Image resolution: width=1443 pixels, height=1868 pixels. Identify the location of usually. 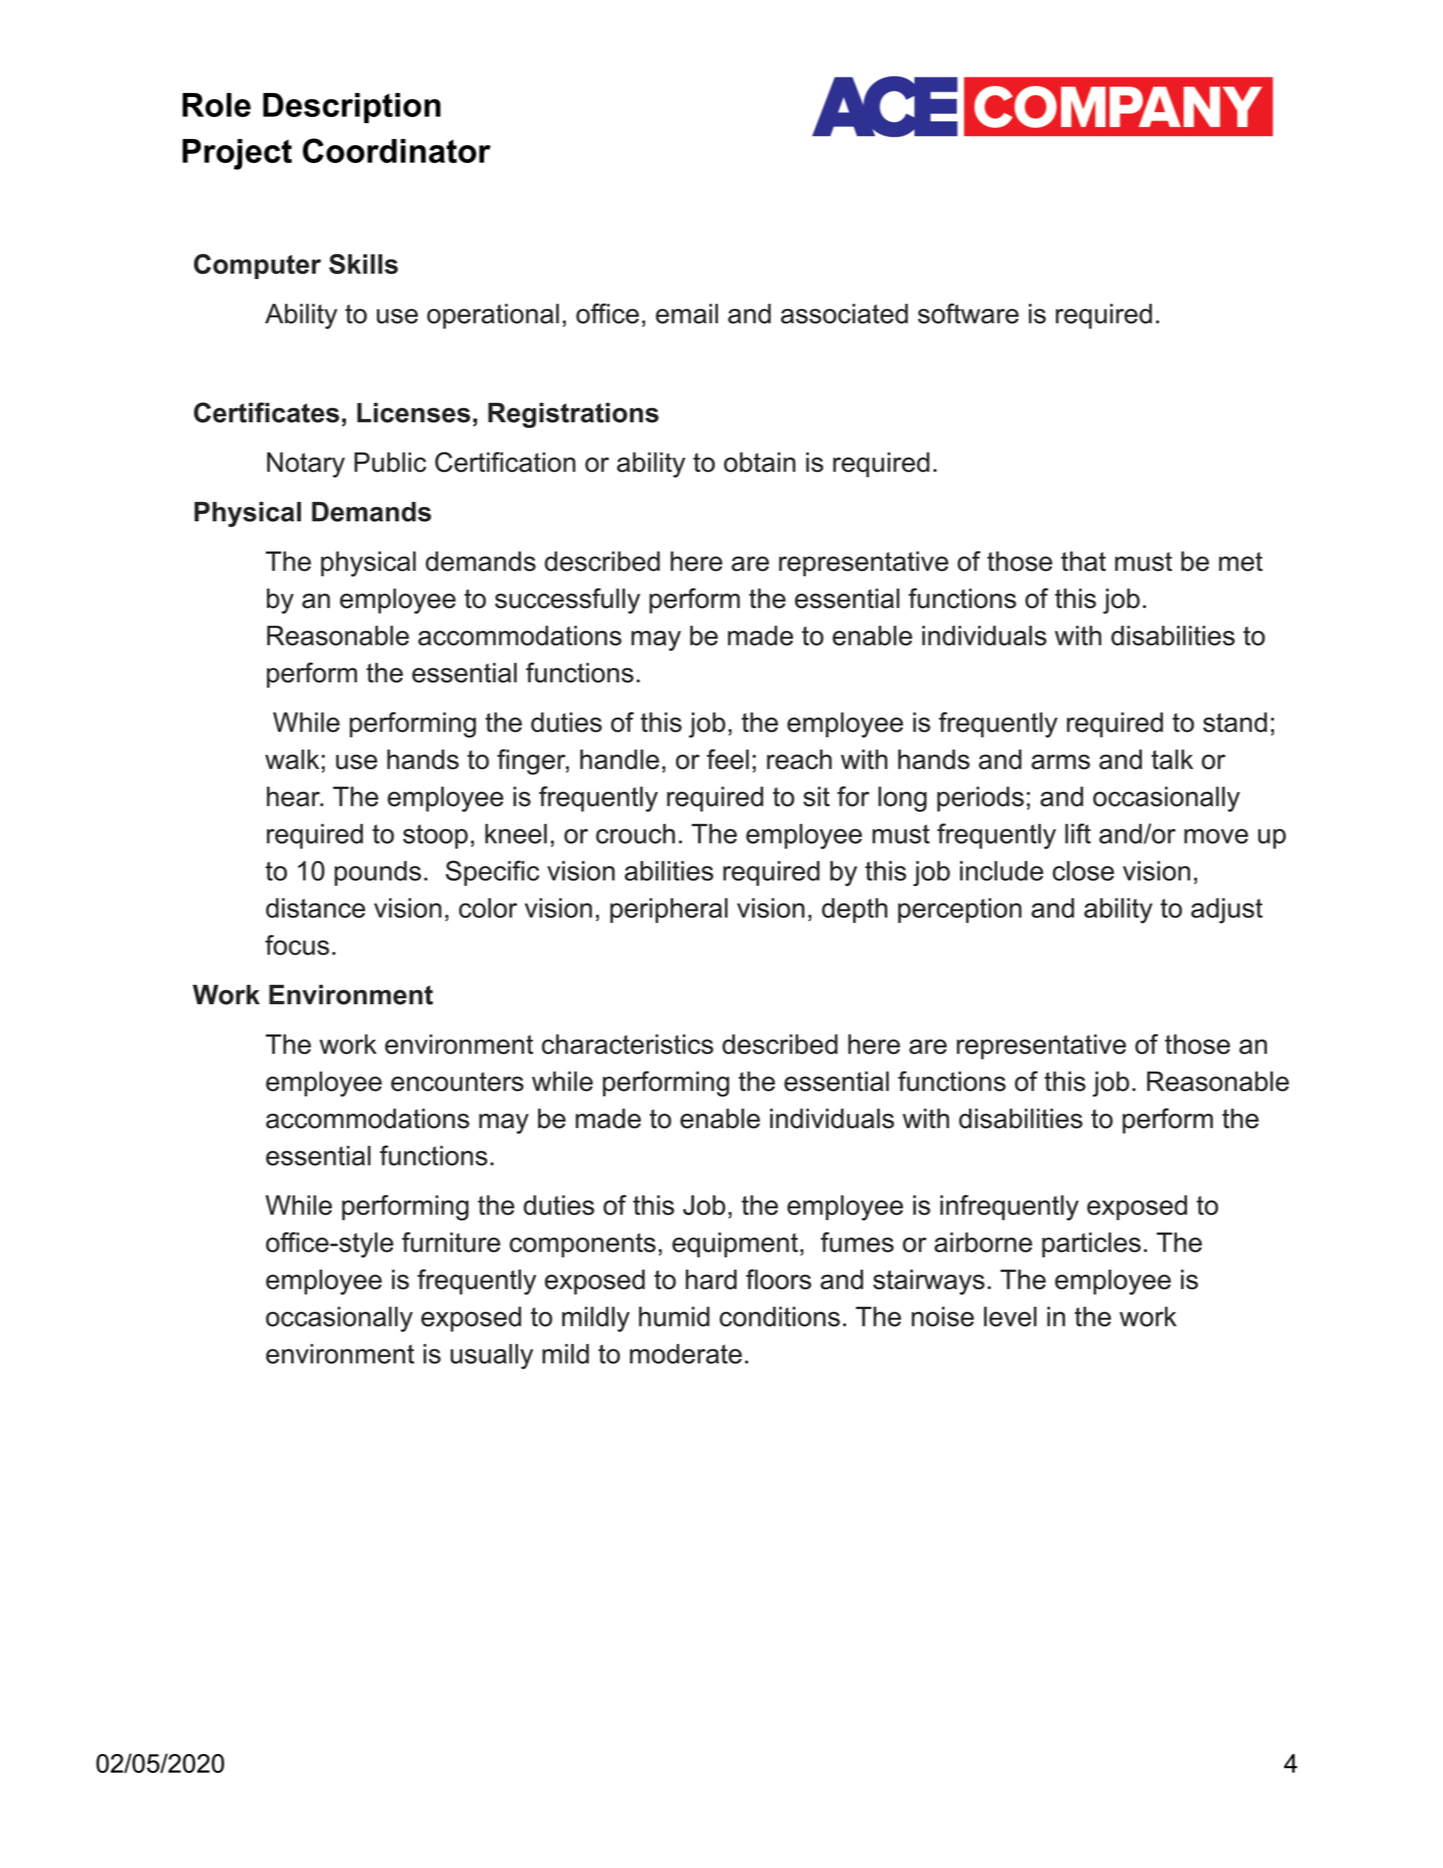
(491, 1356).
